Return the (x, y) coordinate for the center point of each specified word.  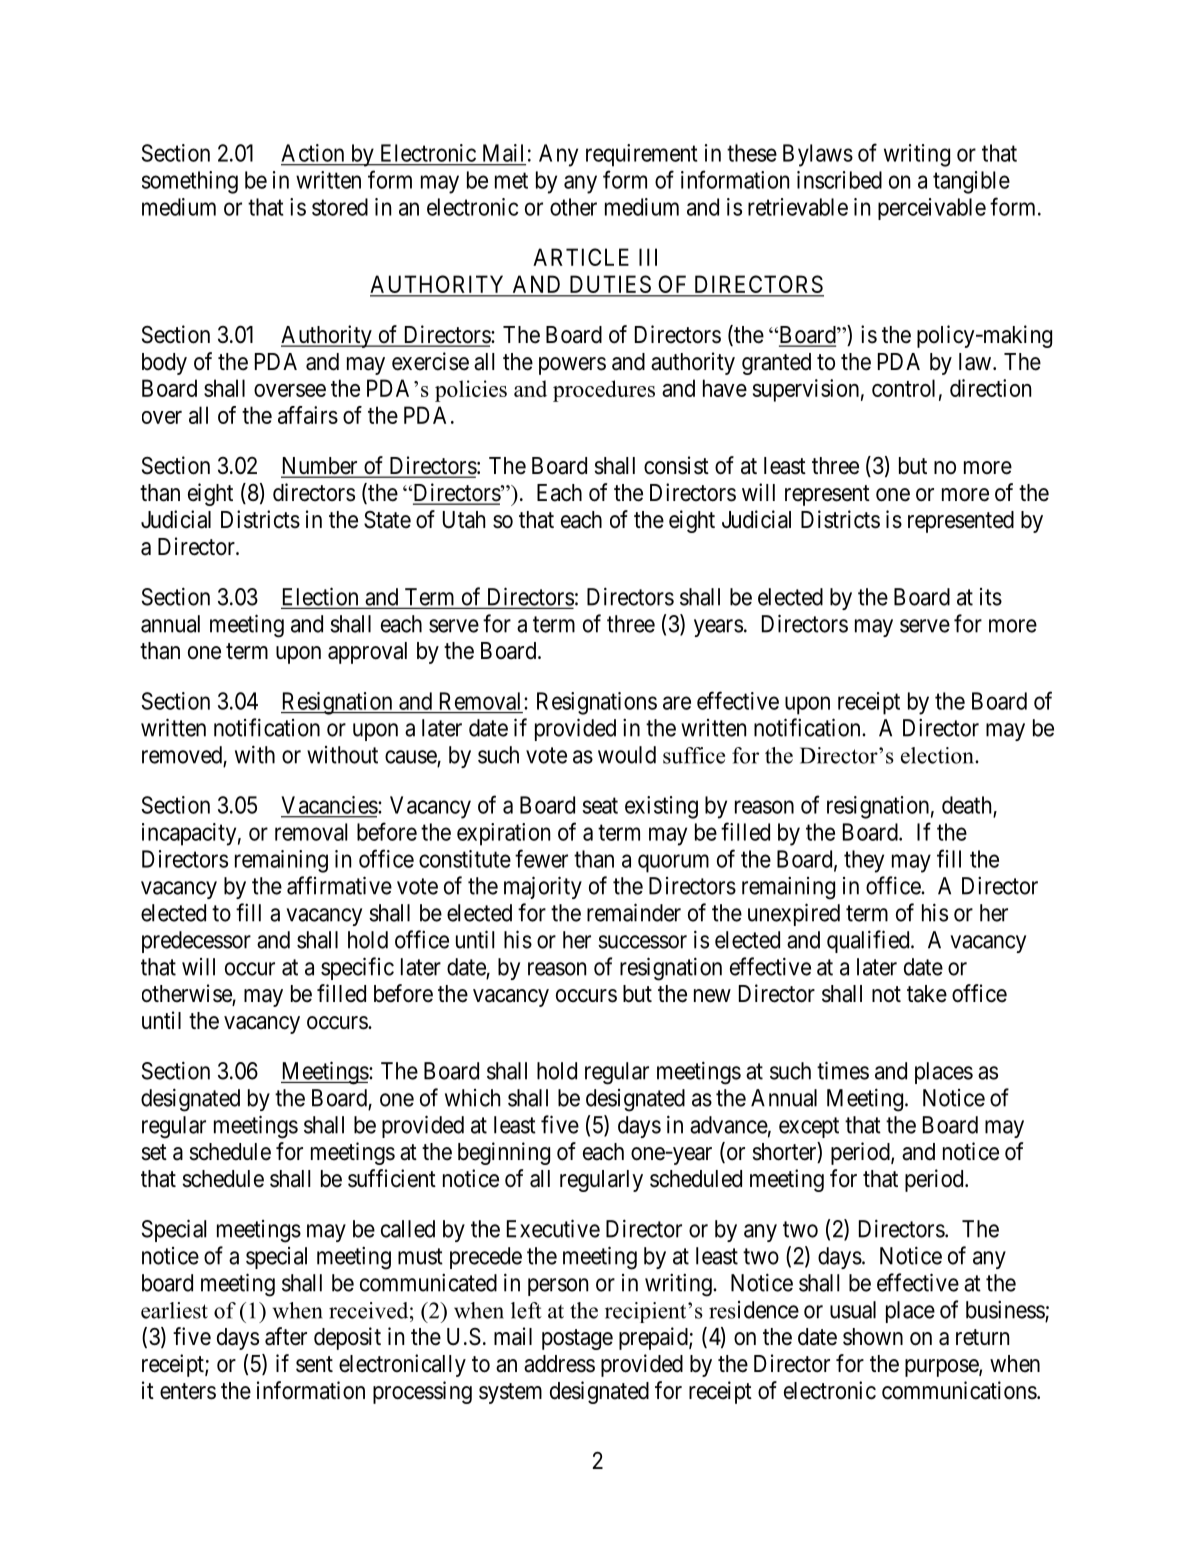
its (991, 597)
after (286, 1336)
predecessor (196, 942)
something (190, 182)
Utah (464, 520)
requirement (641, 155)
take (927, 994)
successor (642, 942)
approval (367, 653)
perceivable (932, 209)
